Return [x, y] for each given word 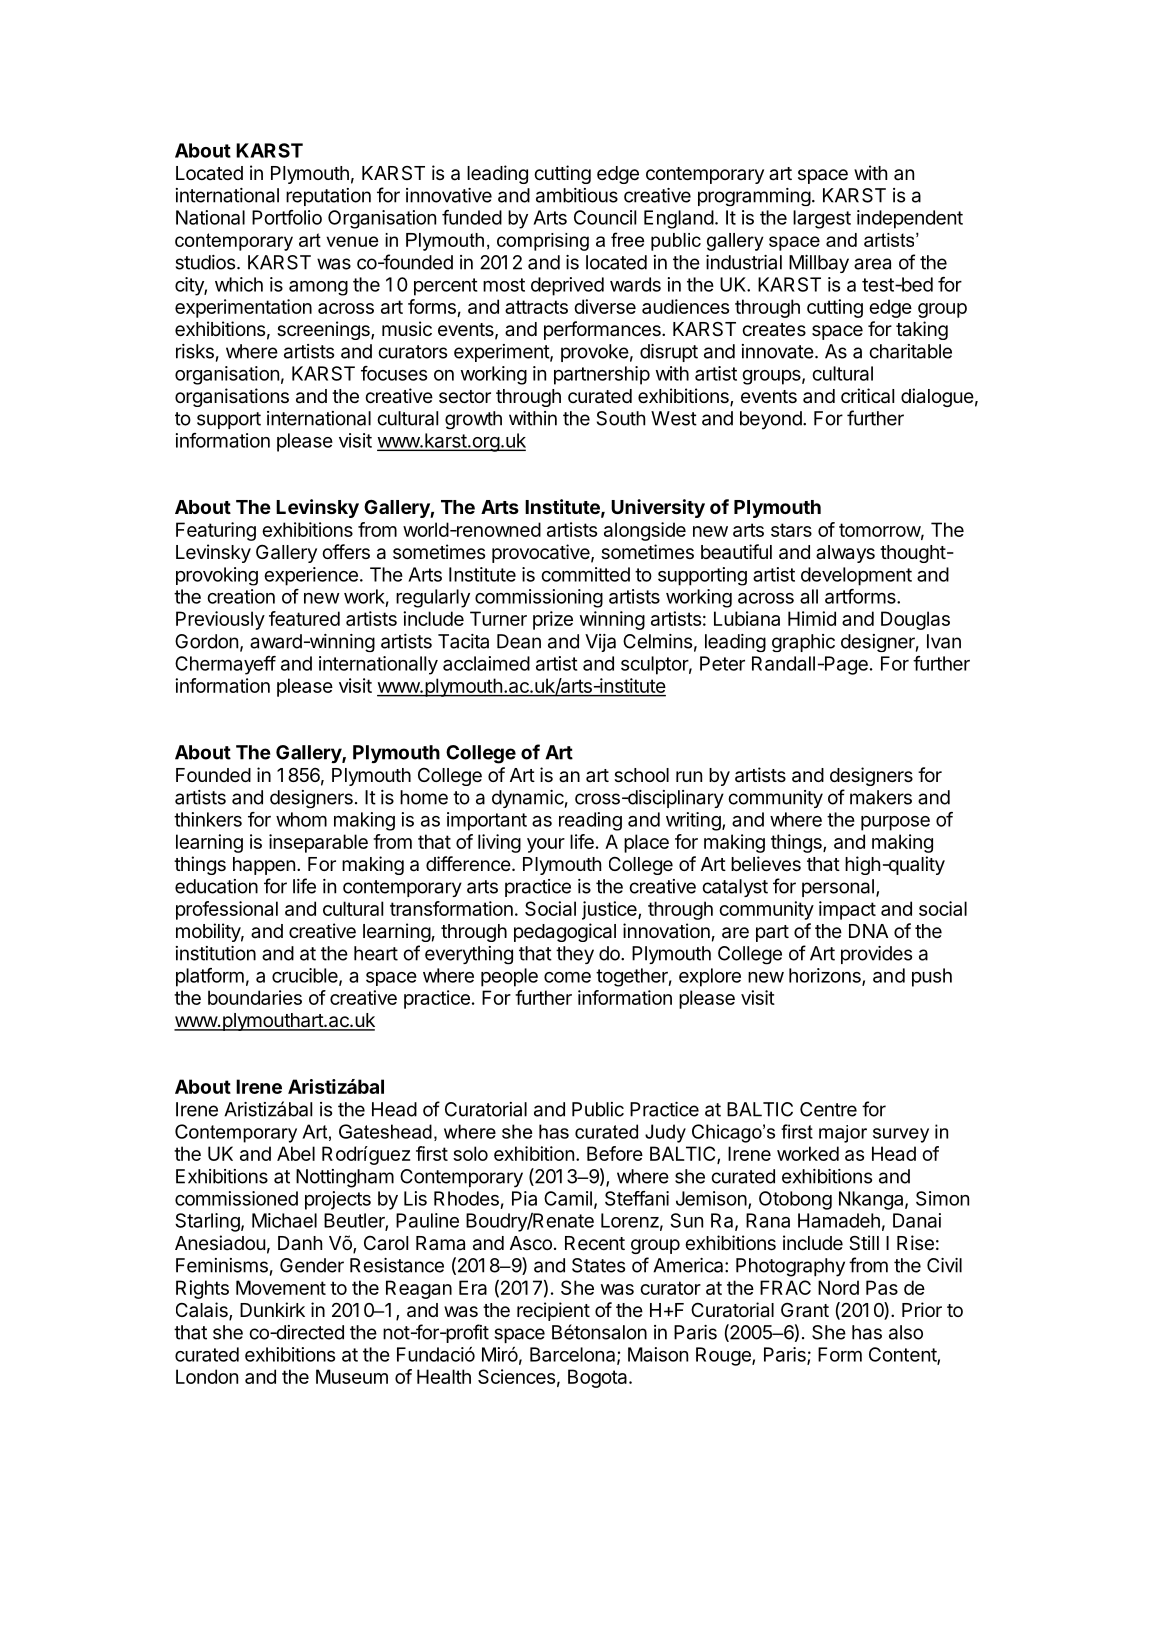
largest [822, 219]
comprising [543, 242]
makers [881, 797]
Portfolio [287, 217]
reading [590, 821]
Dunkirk [272, 1309]
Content [903, 1355]
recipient [553, 1311]
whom [301, 819]
